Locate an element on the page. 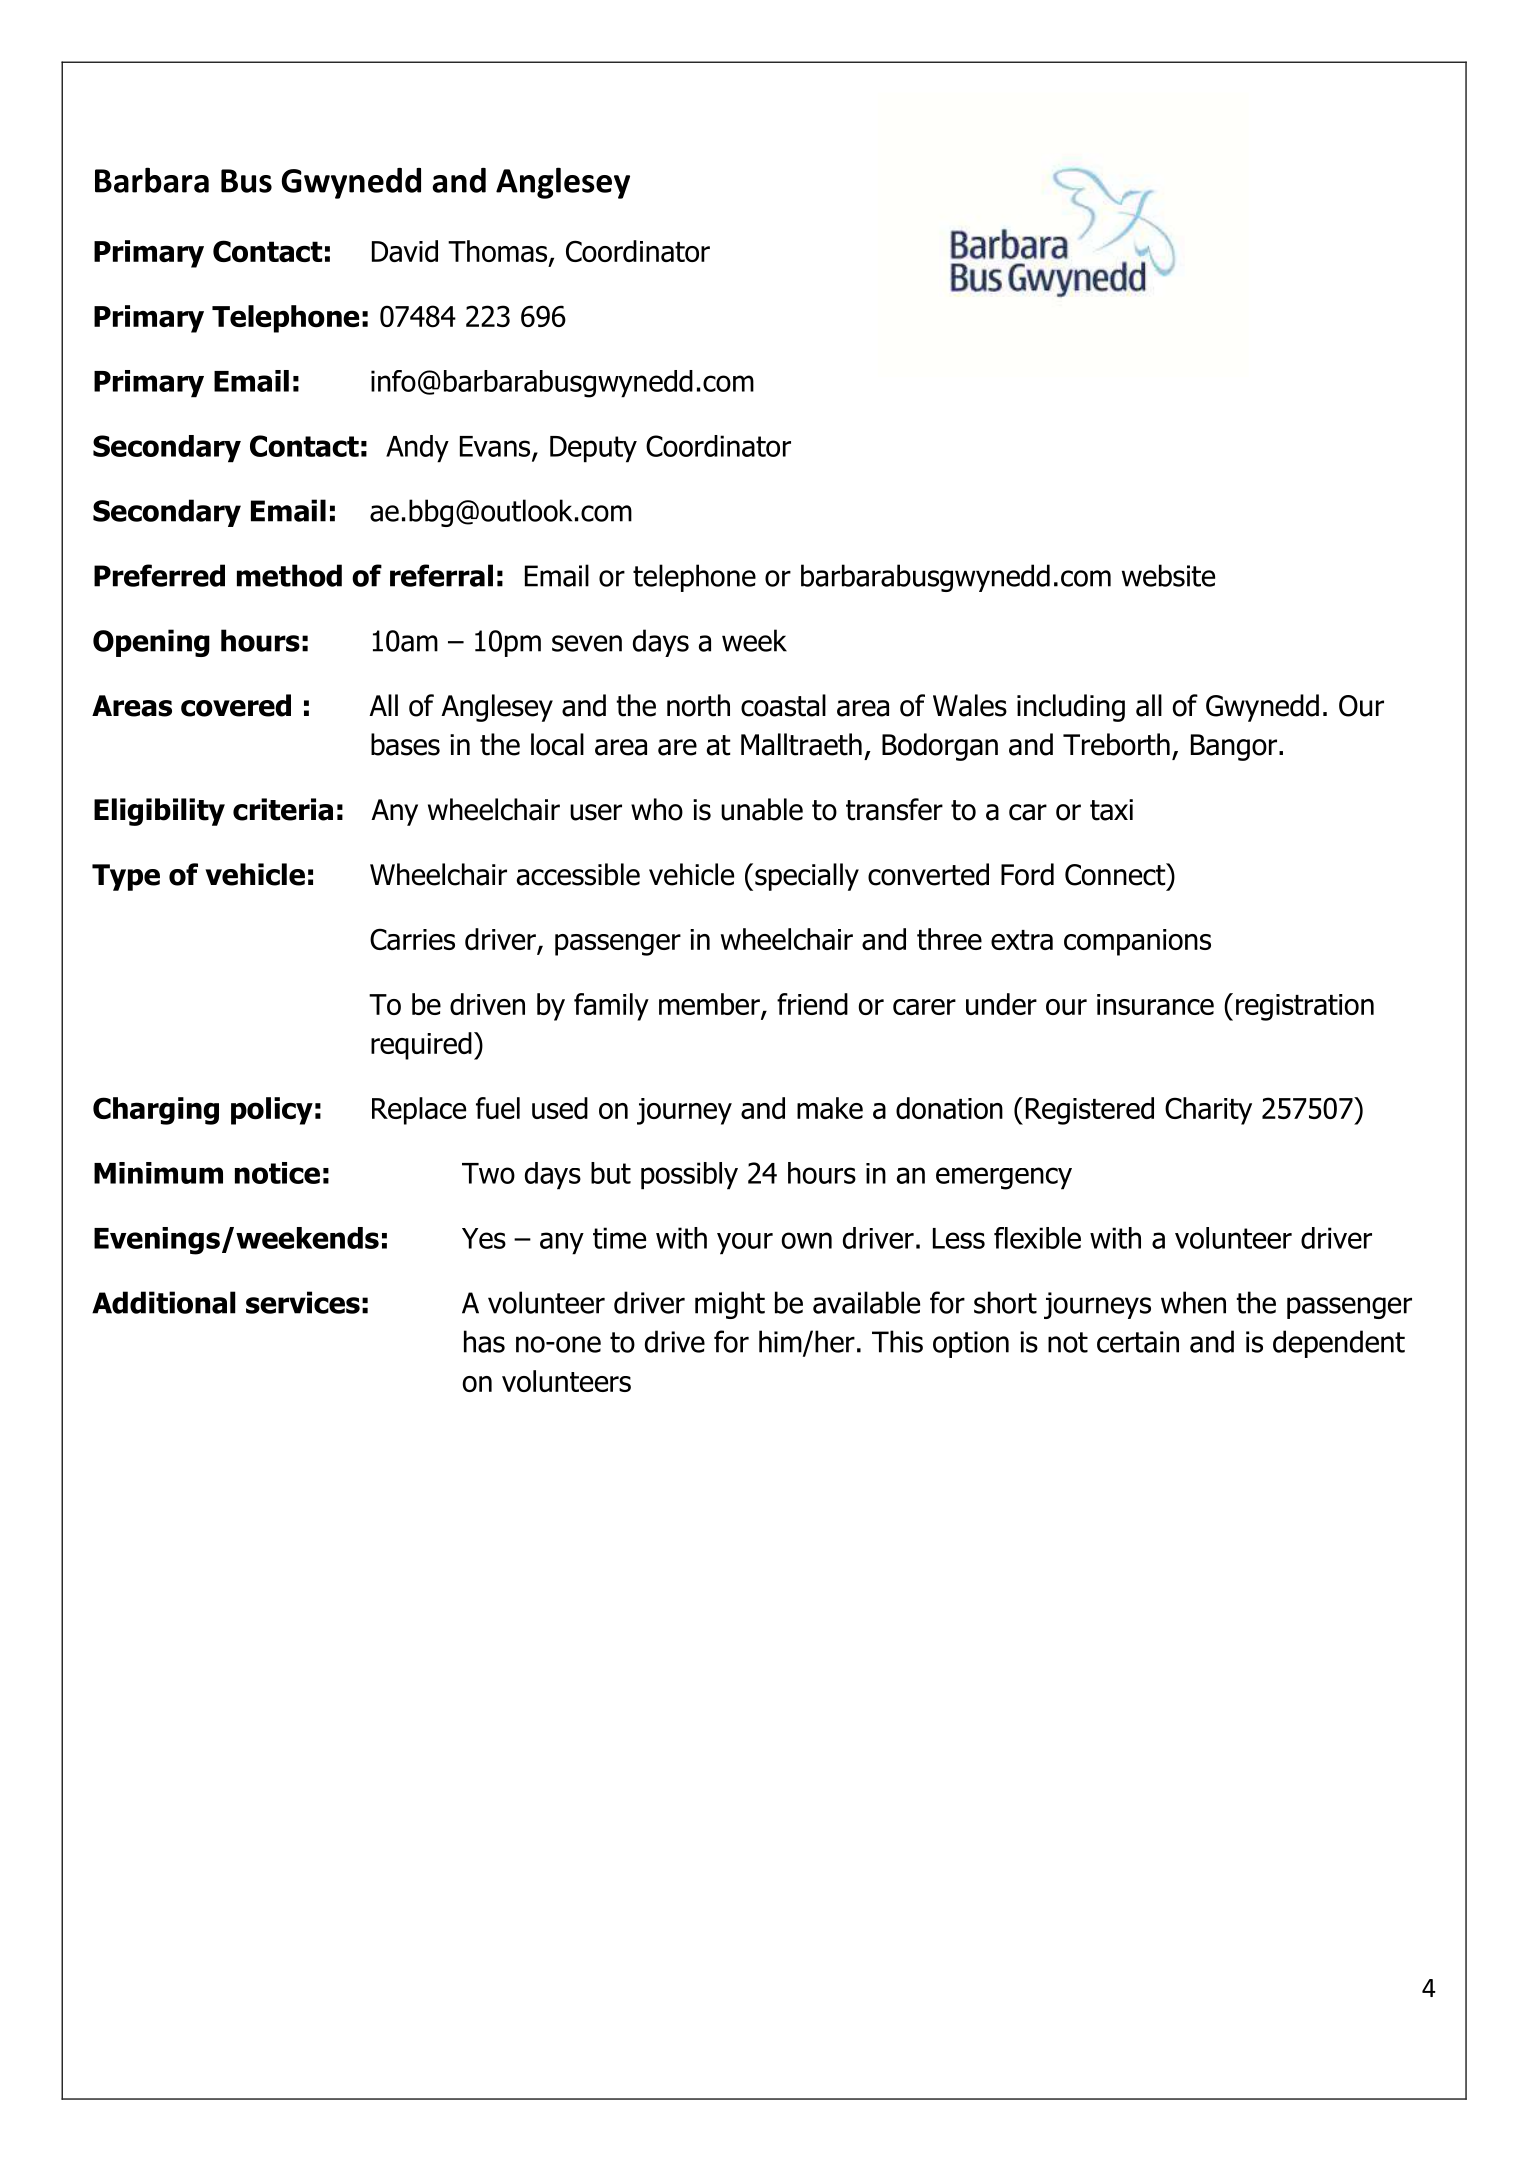  when is located at coordinates (1193, 1302).
